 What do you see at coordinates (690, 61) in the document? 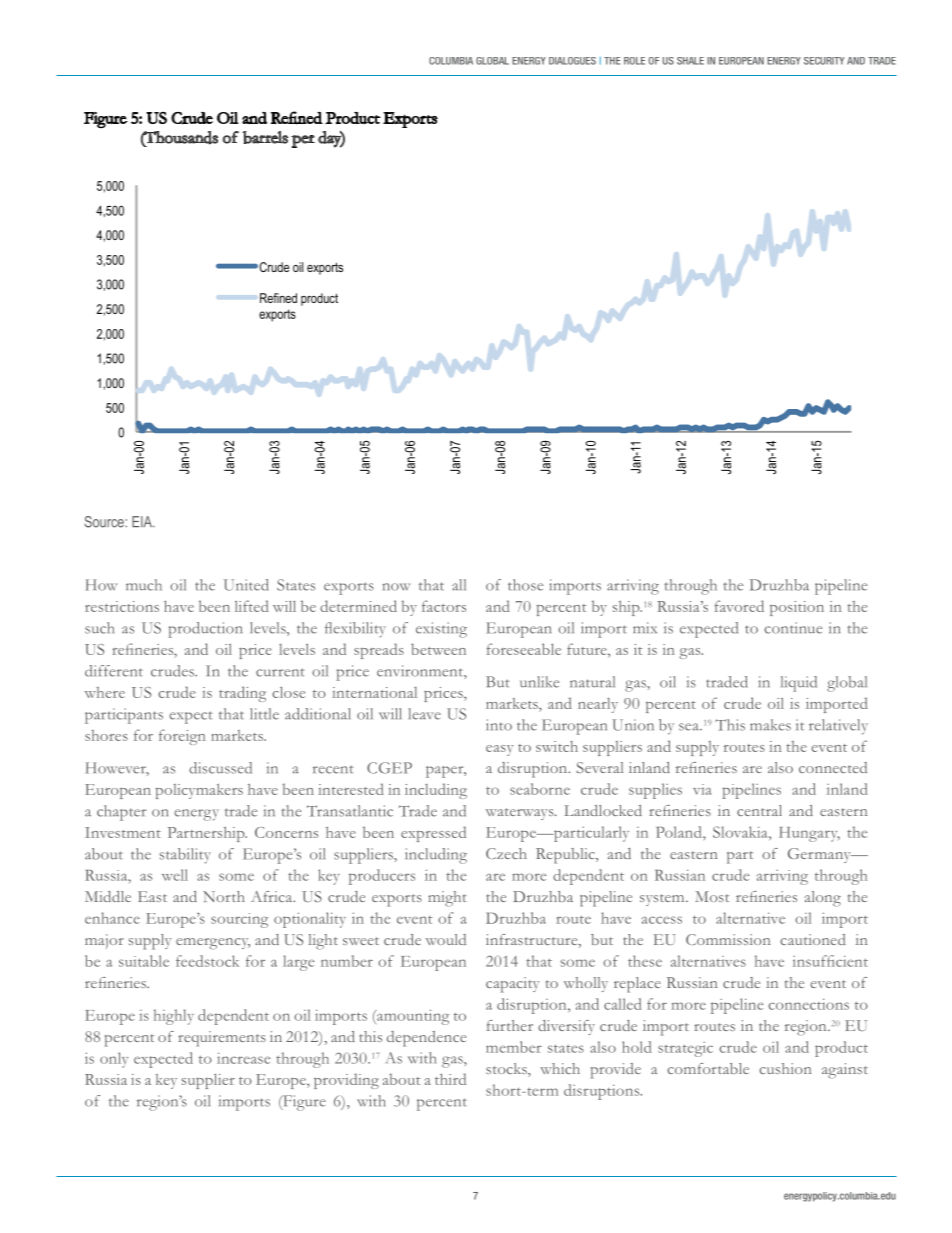
I see `SHALE` at bounding box center [690, 61].
